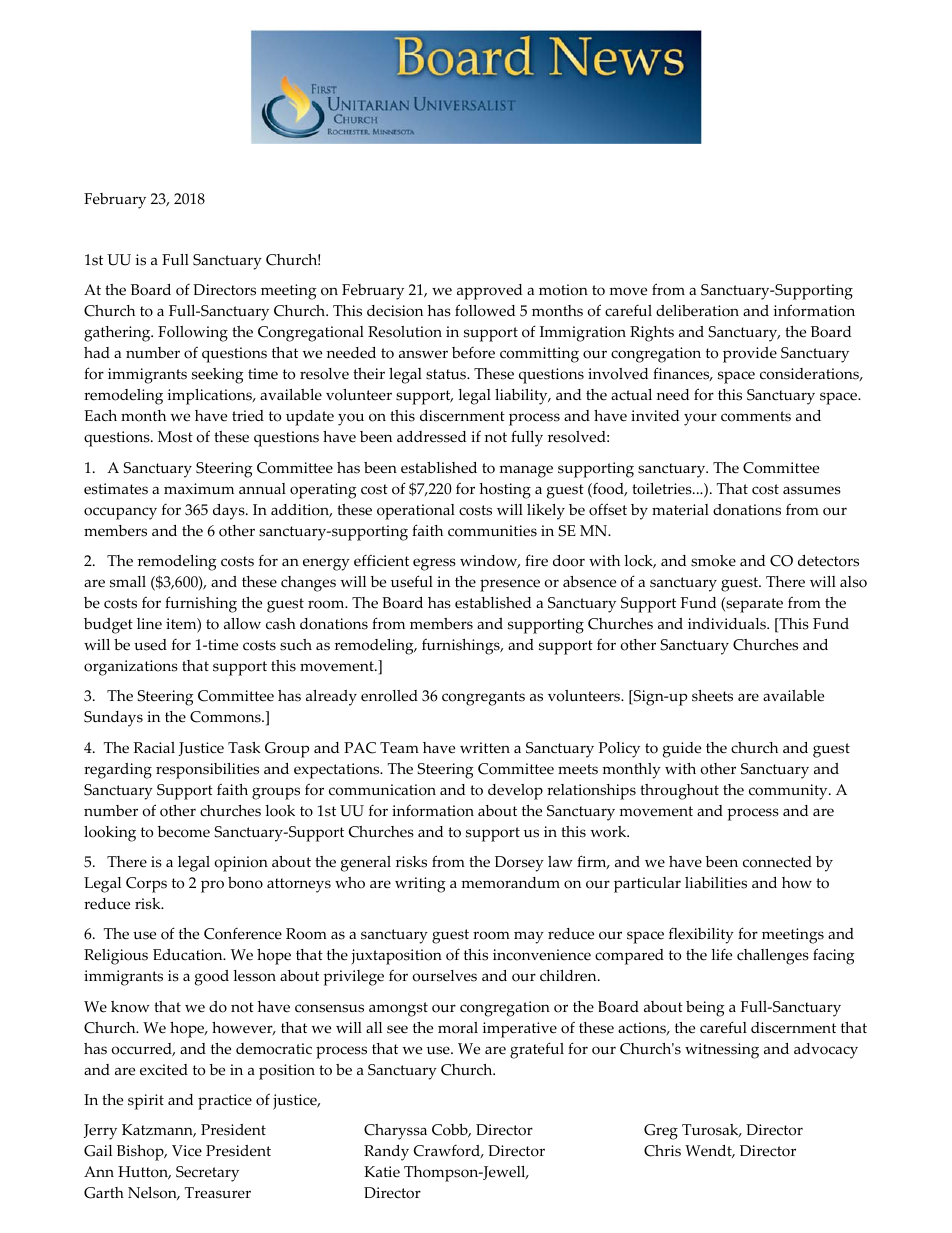  What do you see at coordinates (444, 976) in the screenshot?
I see `ourselves` at bounding box center [444, 976].
